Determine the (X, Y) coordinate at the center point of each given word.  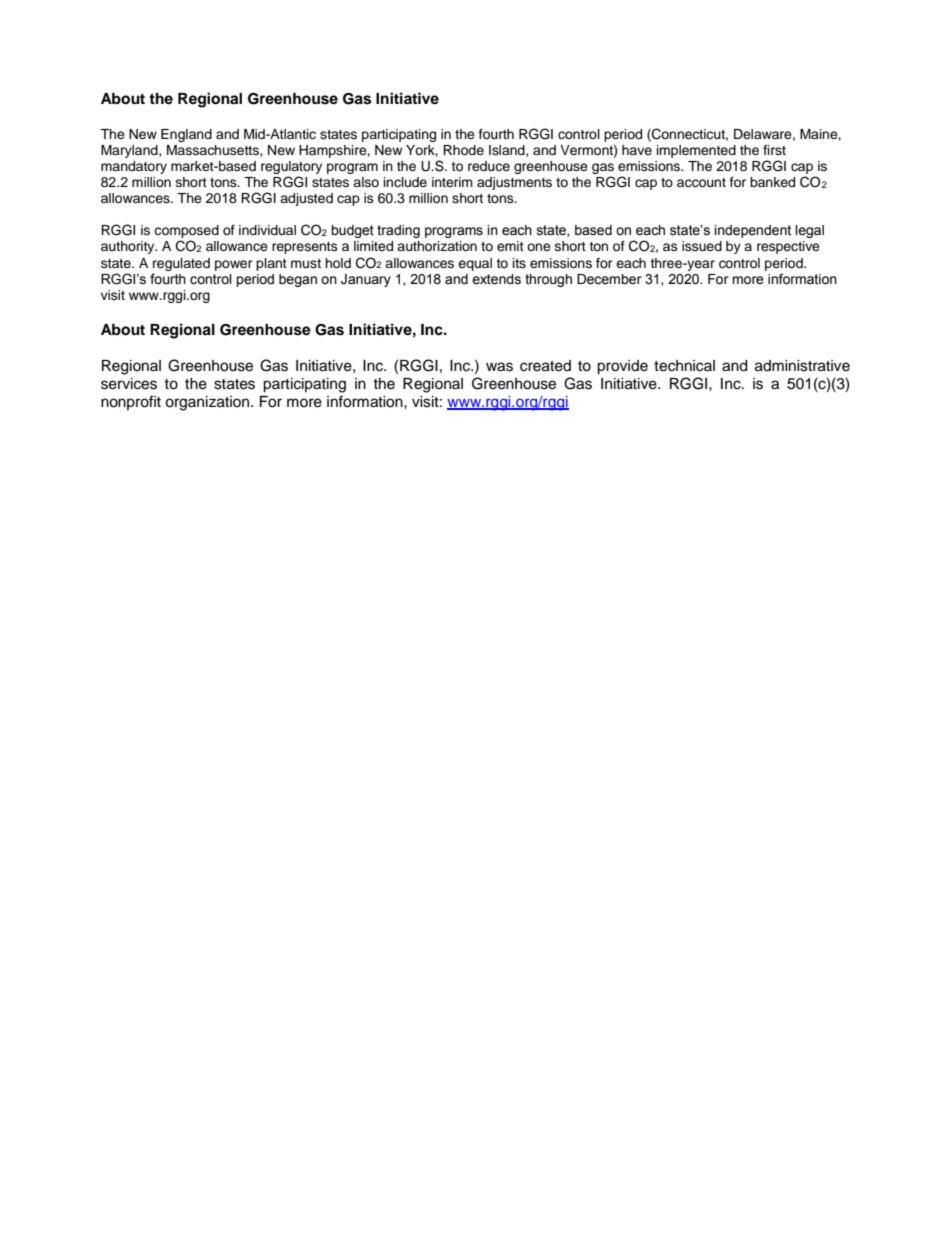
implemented (696, 151)
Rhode (463, 150)
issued (702, 246)
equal (475, 264)
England (186, 135)
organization (208, 403)
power (234, 265)
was (499, 367)
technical (684, 366)
